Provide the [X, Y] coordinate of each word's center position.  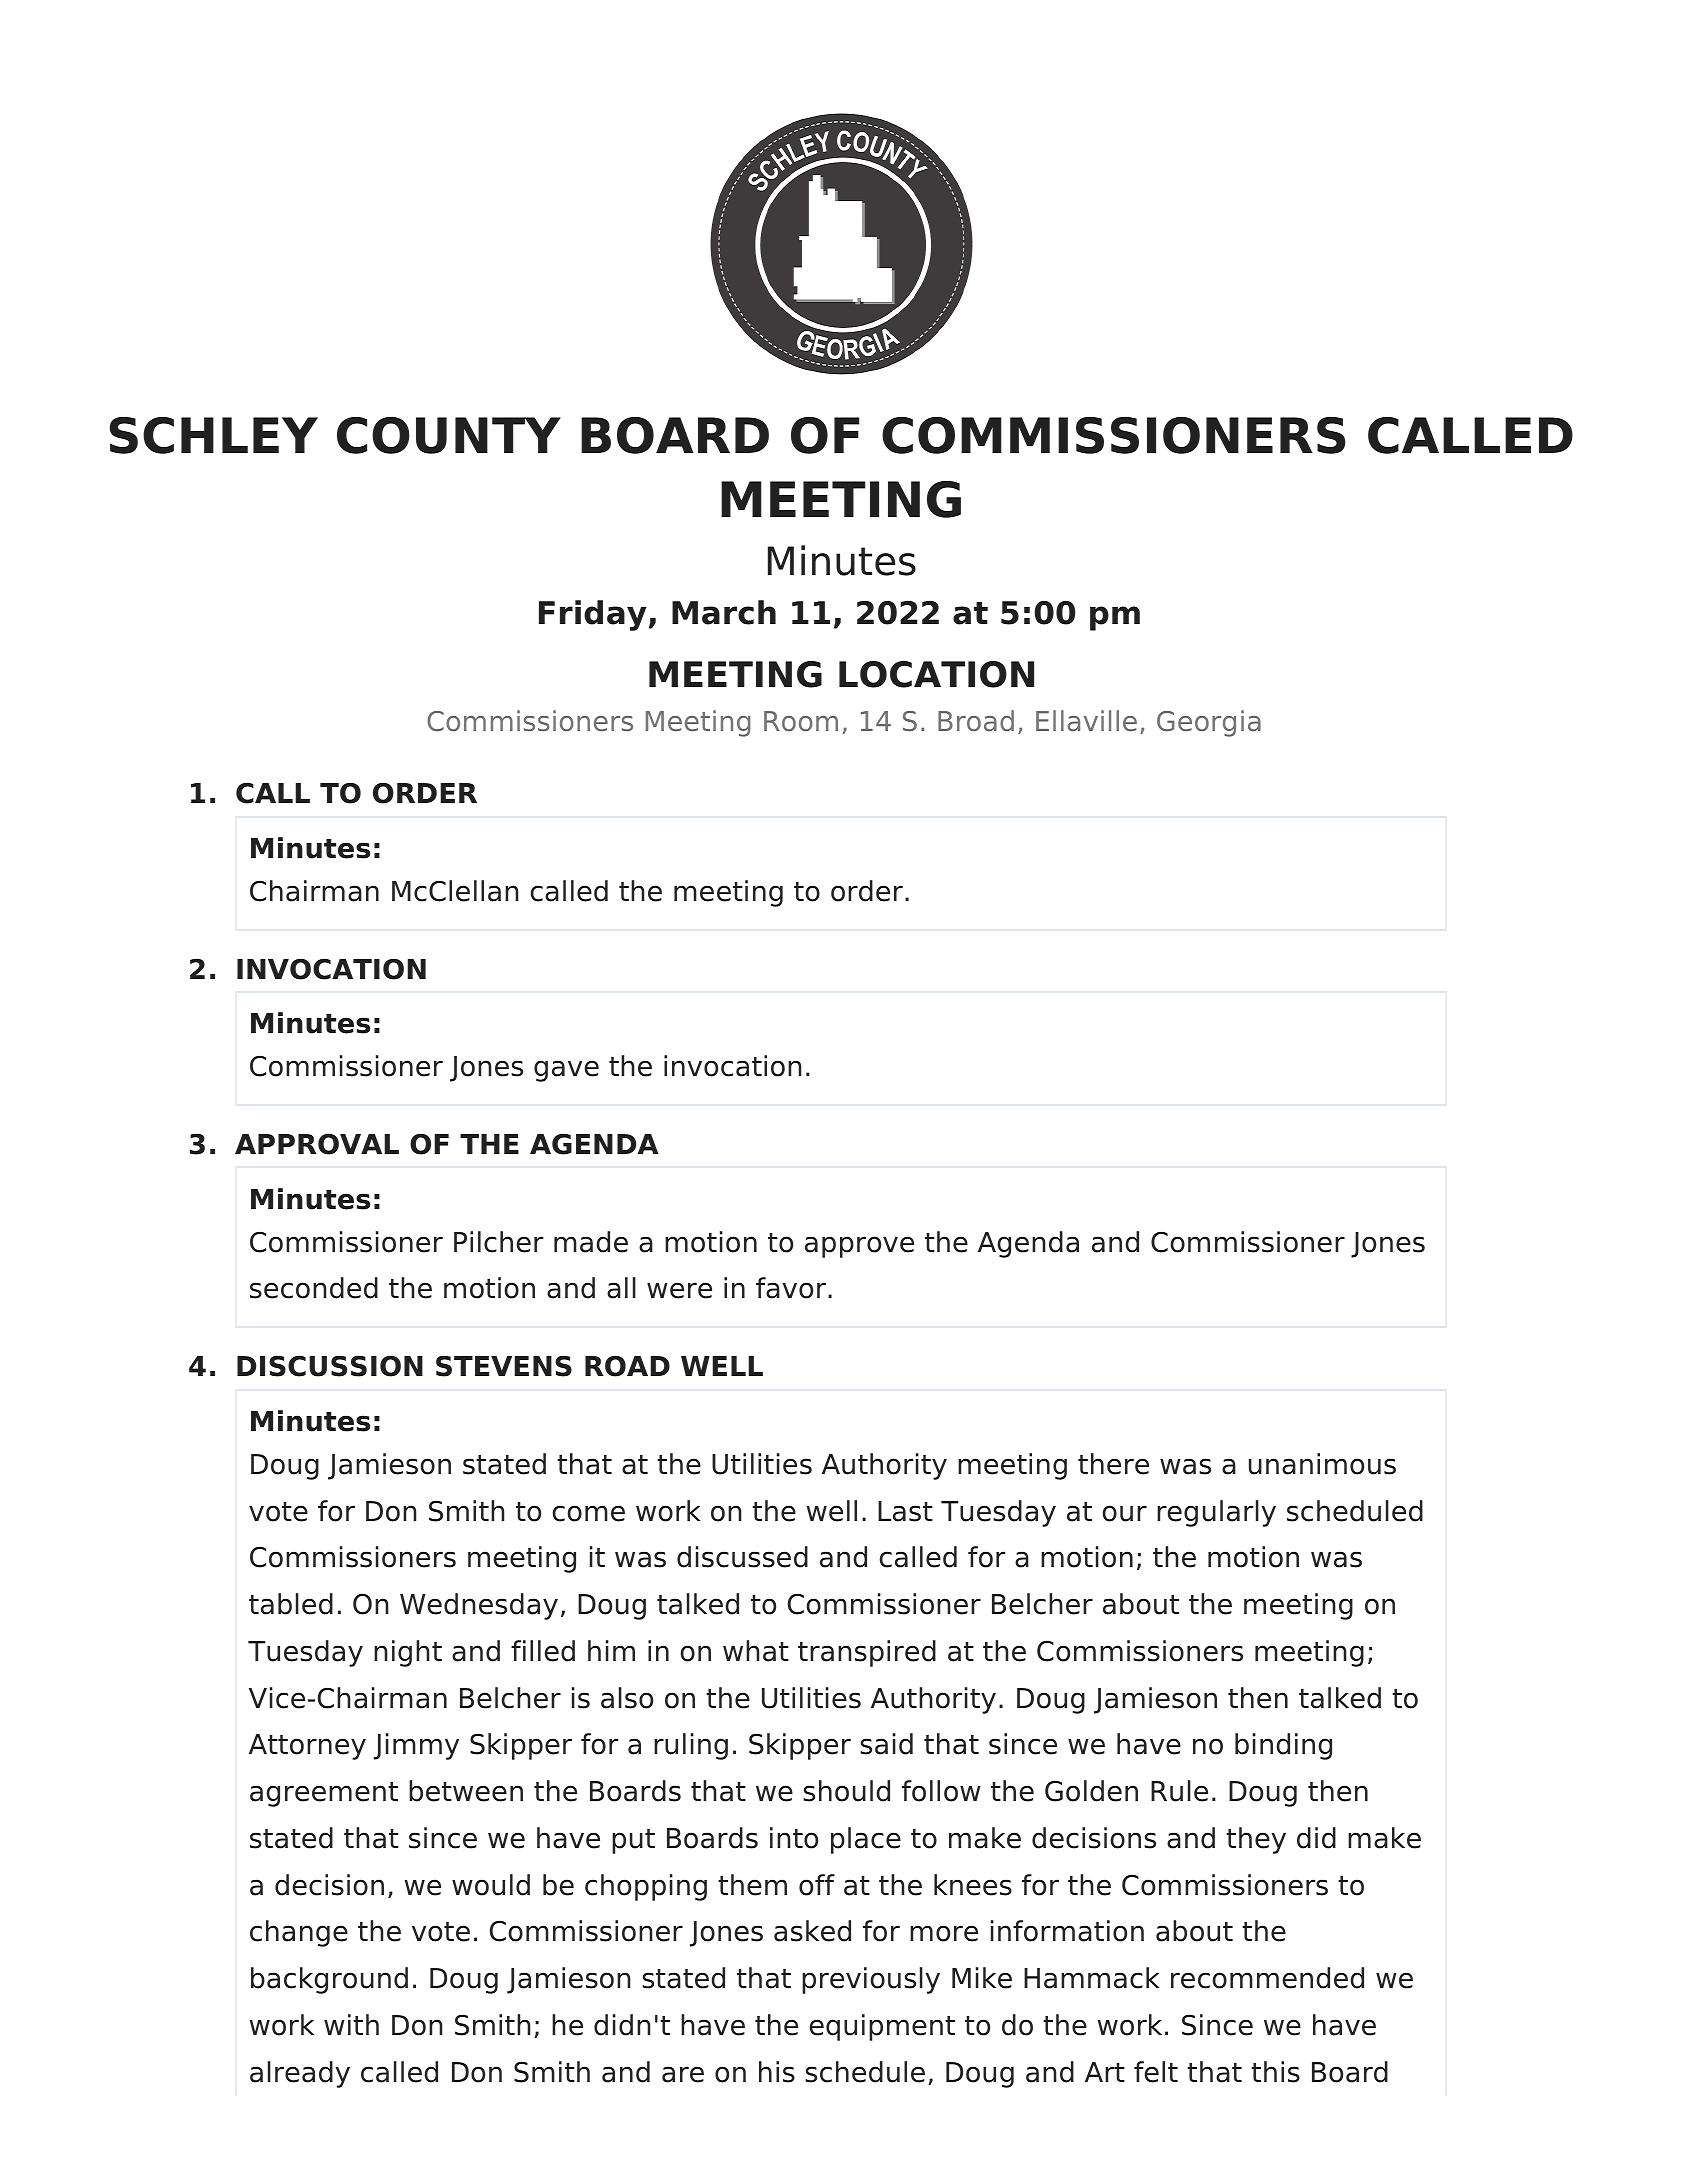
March [724, 612]
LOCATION [936, 674]
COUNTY [449, 435]
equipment [882, 2027]
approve [859, 1247]
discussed [742, 1557]
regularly [1216, 1513]
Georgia [1209, 723]
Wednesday [479, 1606]
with [351, 2024]
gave [566, 1071]
